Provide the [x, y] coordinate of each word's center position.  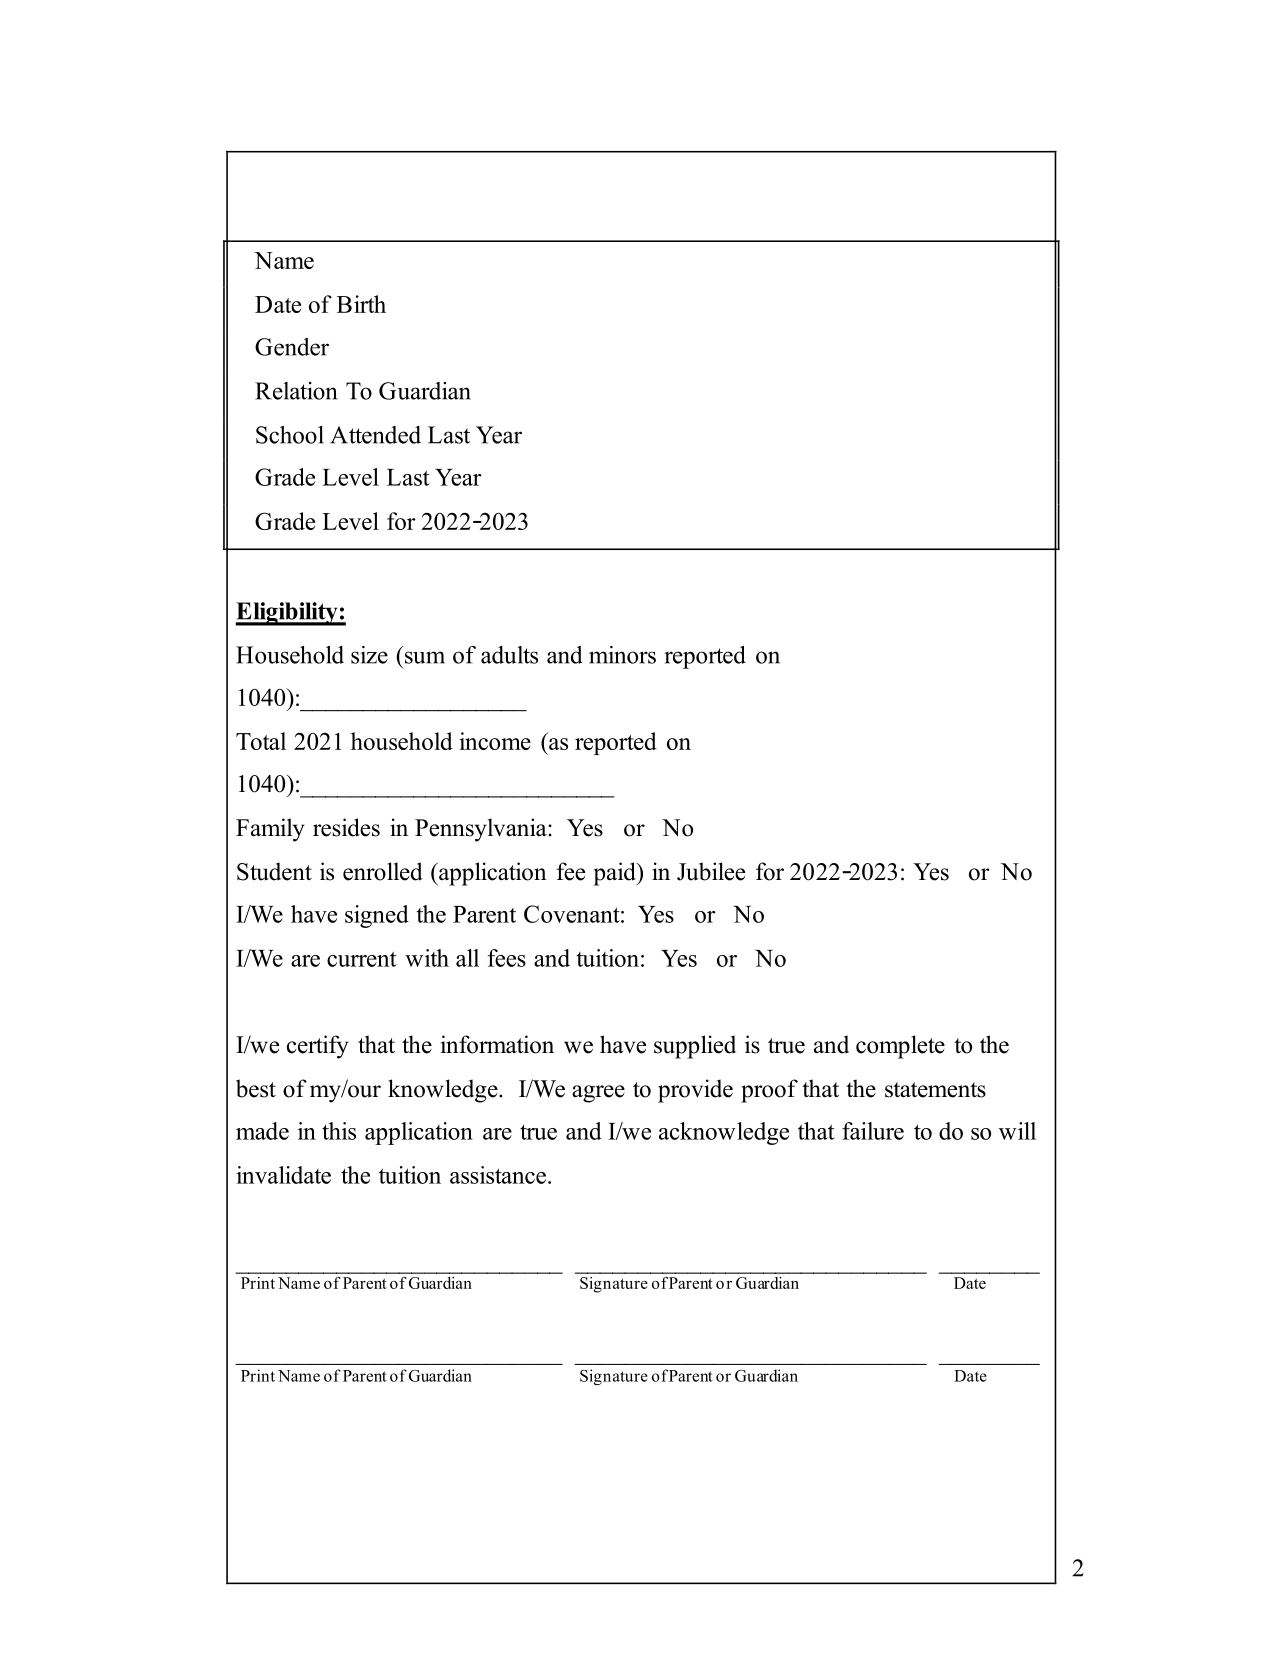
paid [615, 874]
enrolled [383, 871]
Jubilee [711, 871]
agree [598, 1094]
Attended [375, 435]
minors [622, 655]
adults [509, 655]
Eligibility [287, 614]
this [339, 1131]
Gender [292, 347]
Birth [361, 304]
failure [873, 1131]
